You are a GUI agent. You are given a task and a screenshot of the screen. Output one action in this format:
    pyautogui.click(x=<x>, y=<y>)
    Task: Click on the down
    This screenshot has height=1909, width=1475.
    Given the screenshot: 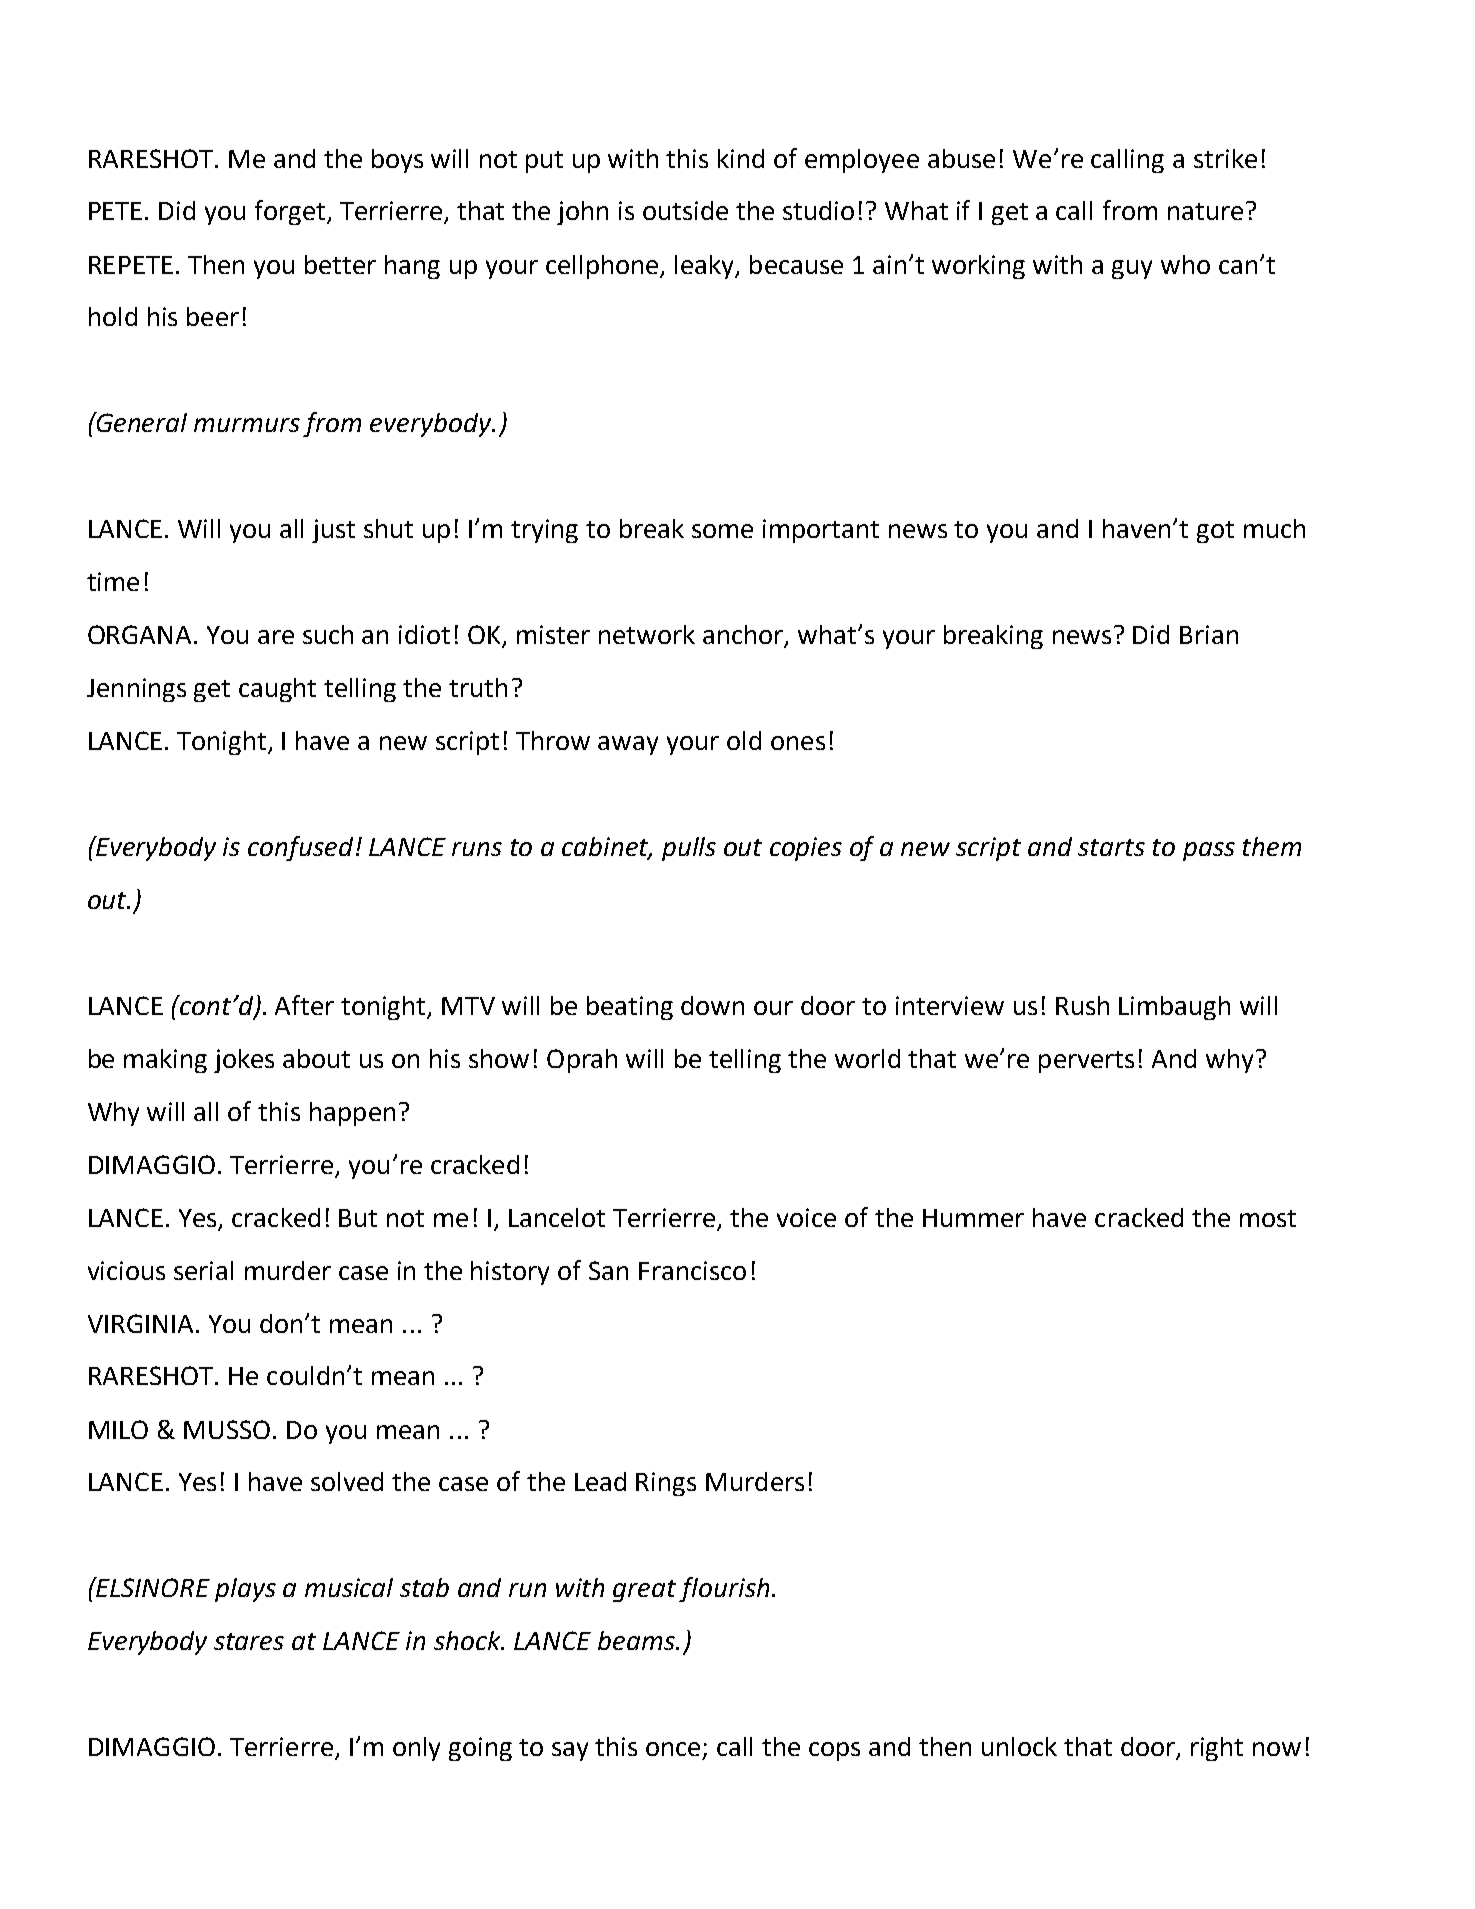 What is the action you would take?
    pyautogui.click(x=712, y=1005)
